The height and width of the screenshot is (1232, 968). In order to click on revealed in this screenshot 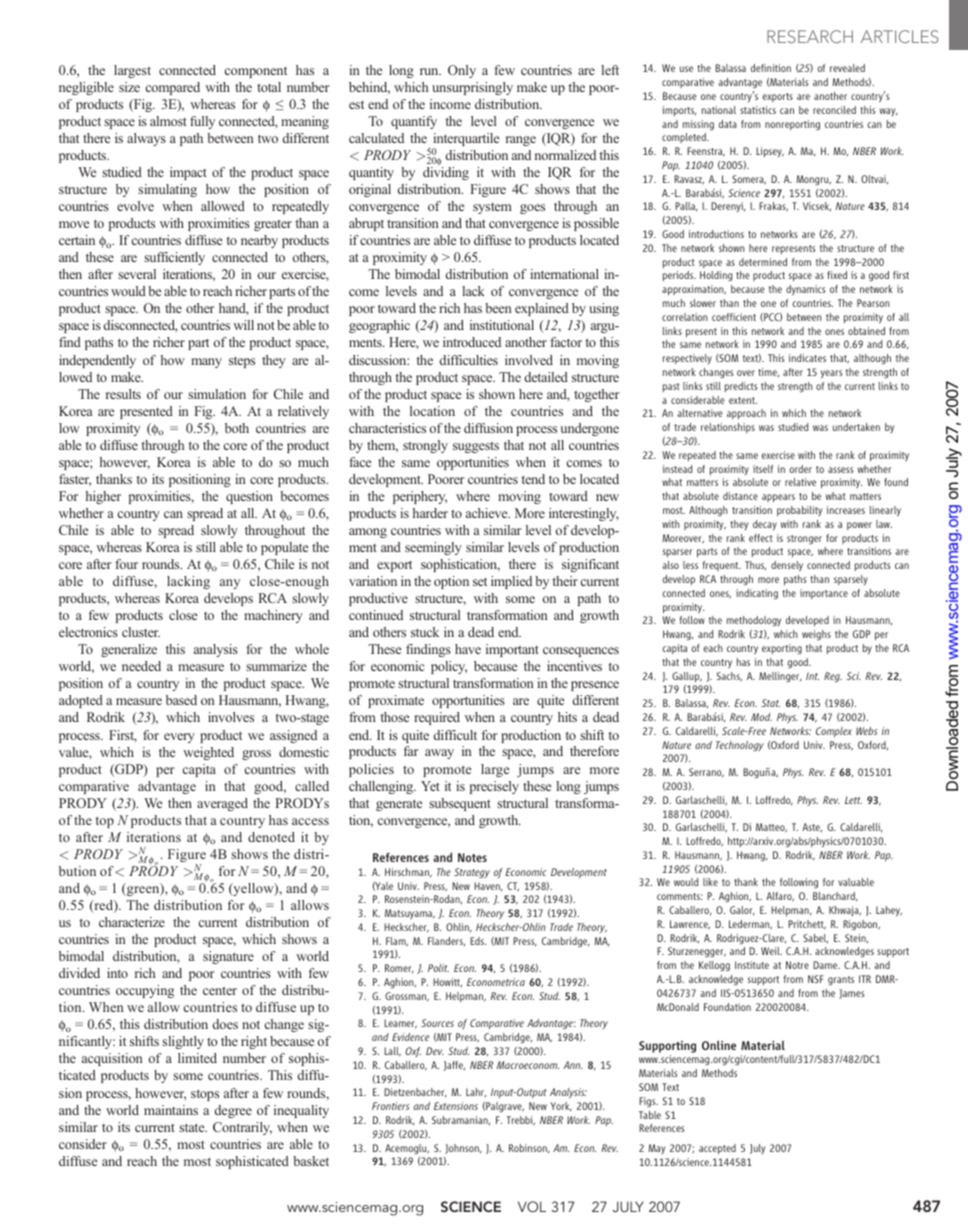, I will do `click(847, 68)`.
